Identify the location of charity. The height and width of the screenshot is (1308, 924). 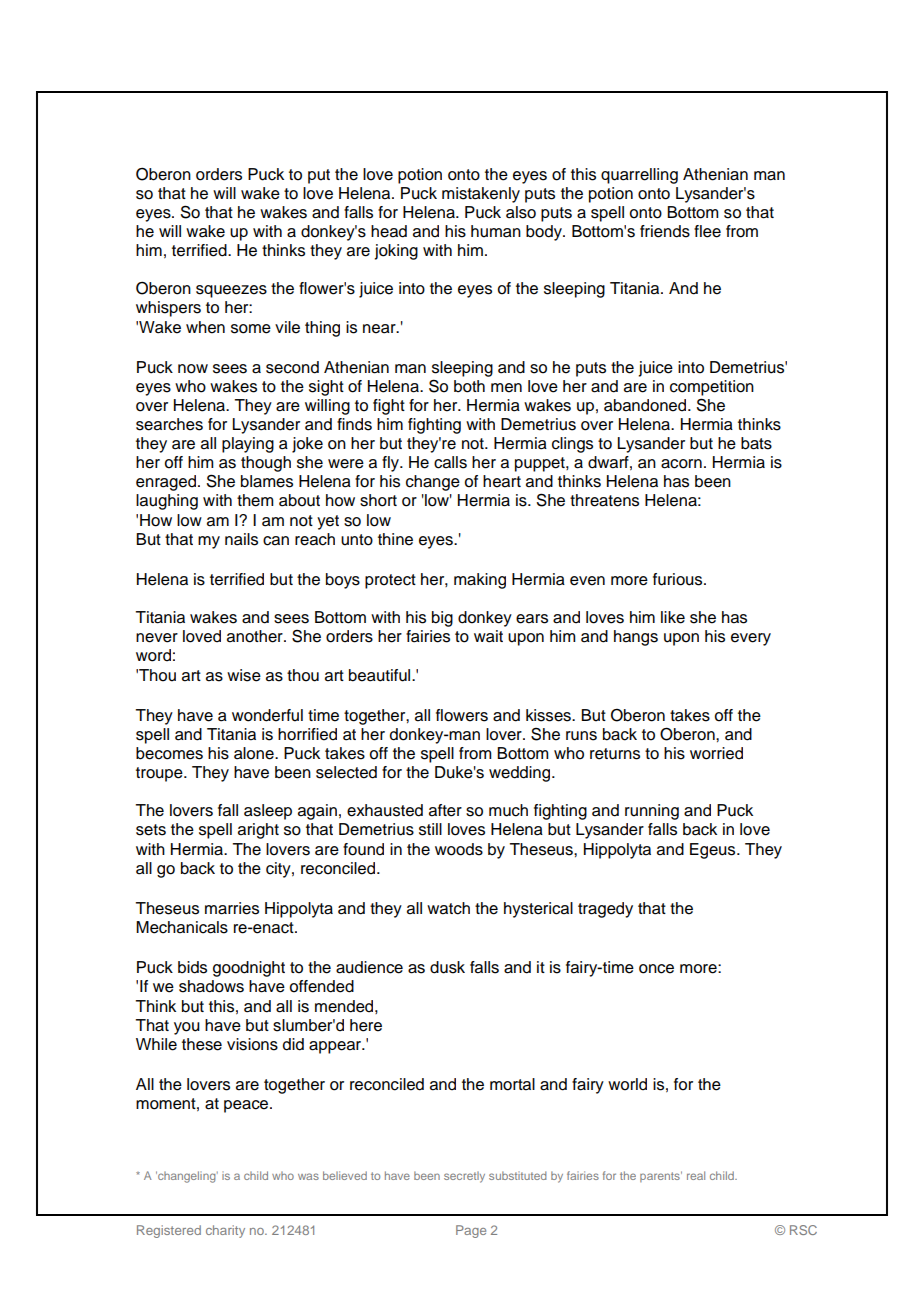
(225, 1231).
